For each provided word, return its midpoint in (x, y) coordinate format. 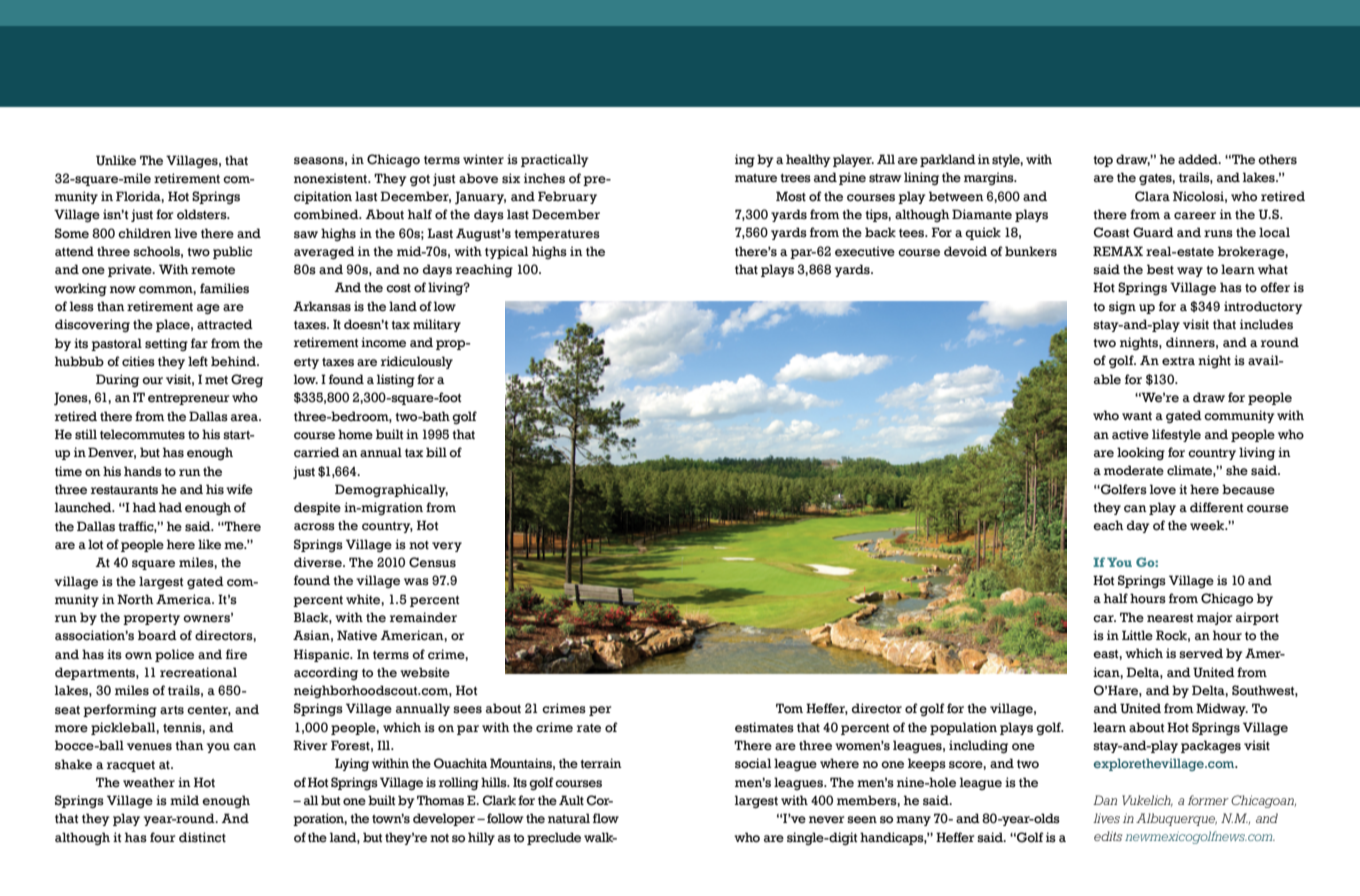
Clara (1152, 196)
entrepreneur (188, 399)
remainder (423, 617)
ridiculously (417, 362)
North (135, 599)
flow (606, 818)
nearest (1170, 618)
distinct (202, 837)
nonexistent (331, 178)
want (1137, 416)
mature (756, 178)
